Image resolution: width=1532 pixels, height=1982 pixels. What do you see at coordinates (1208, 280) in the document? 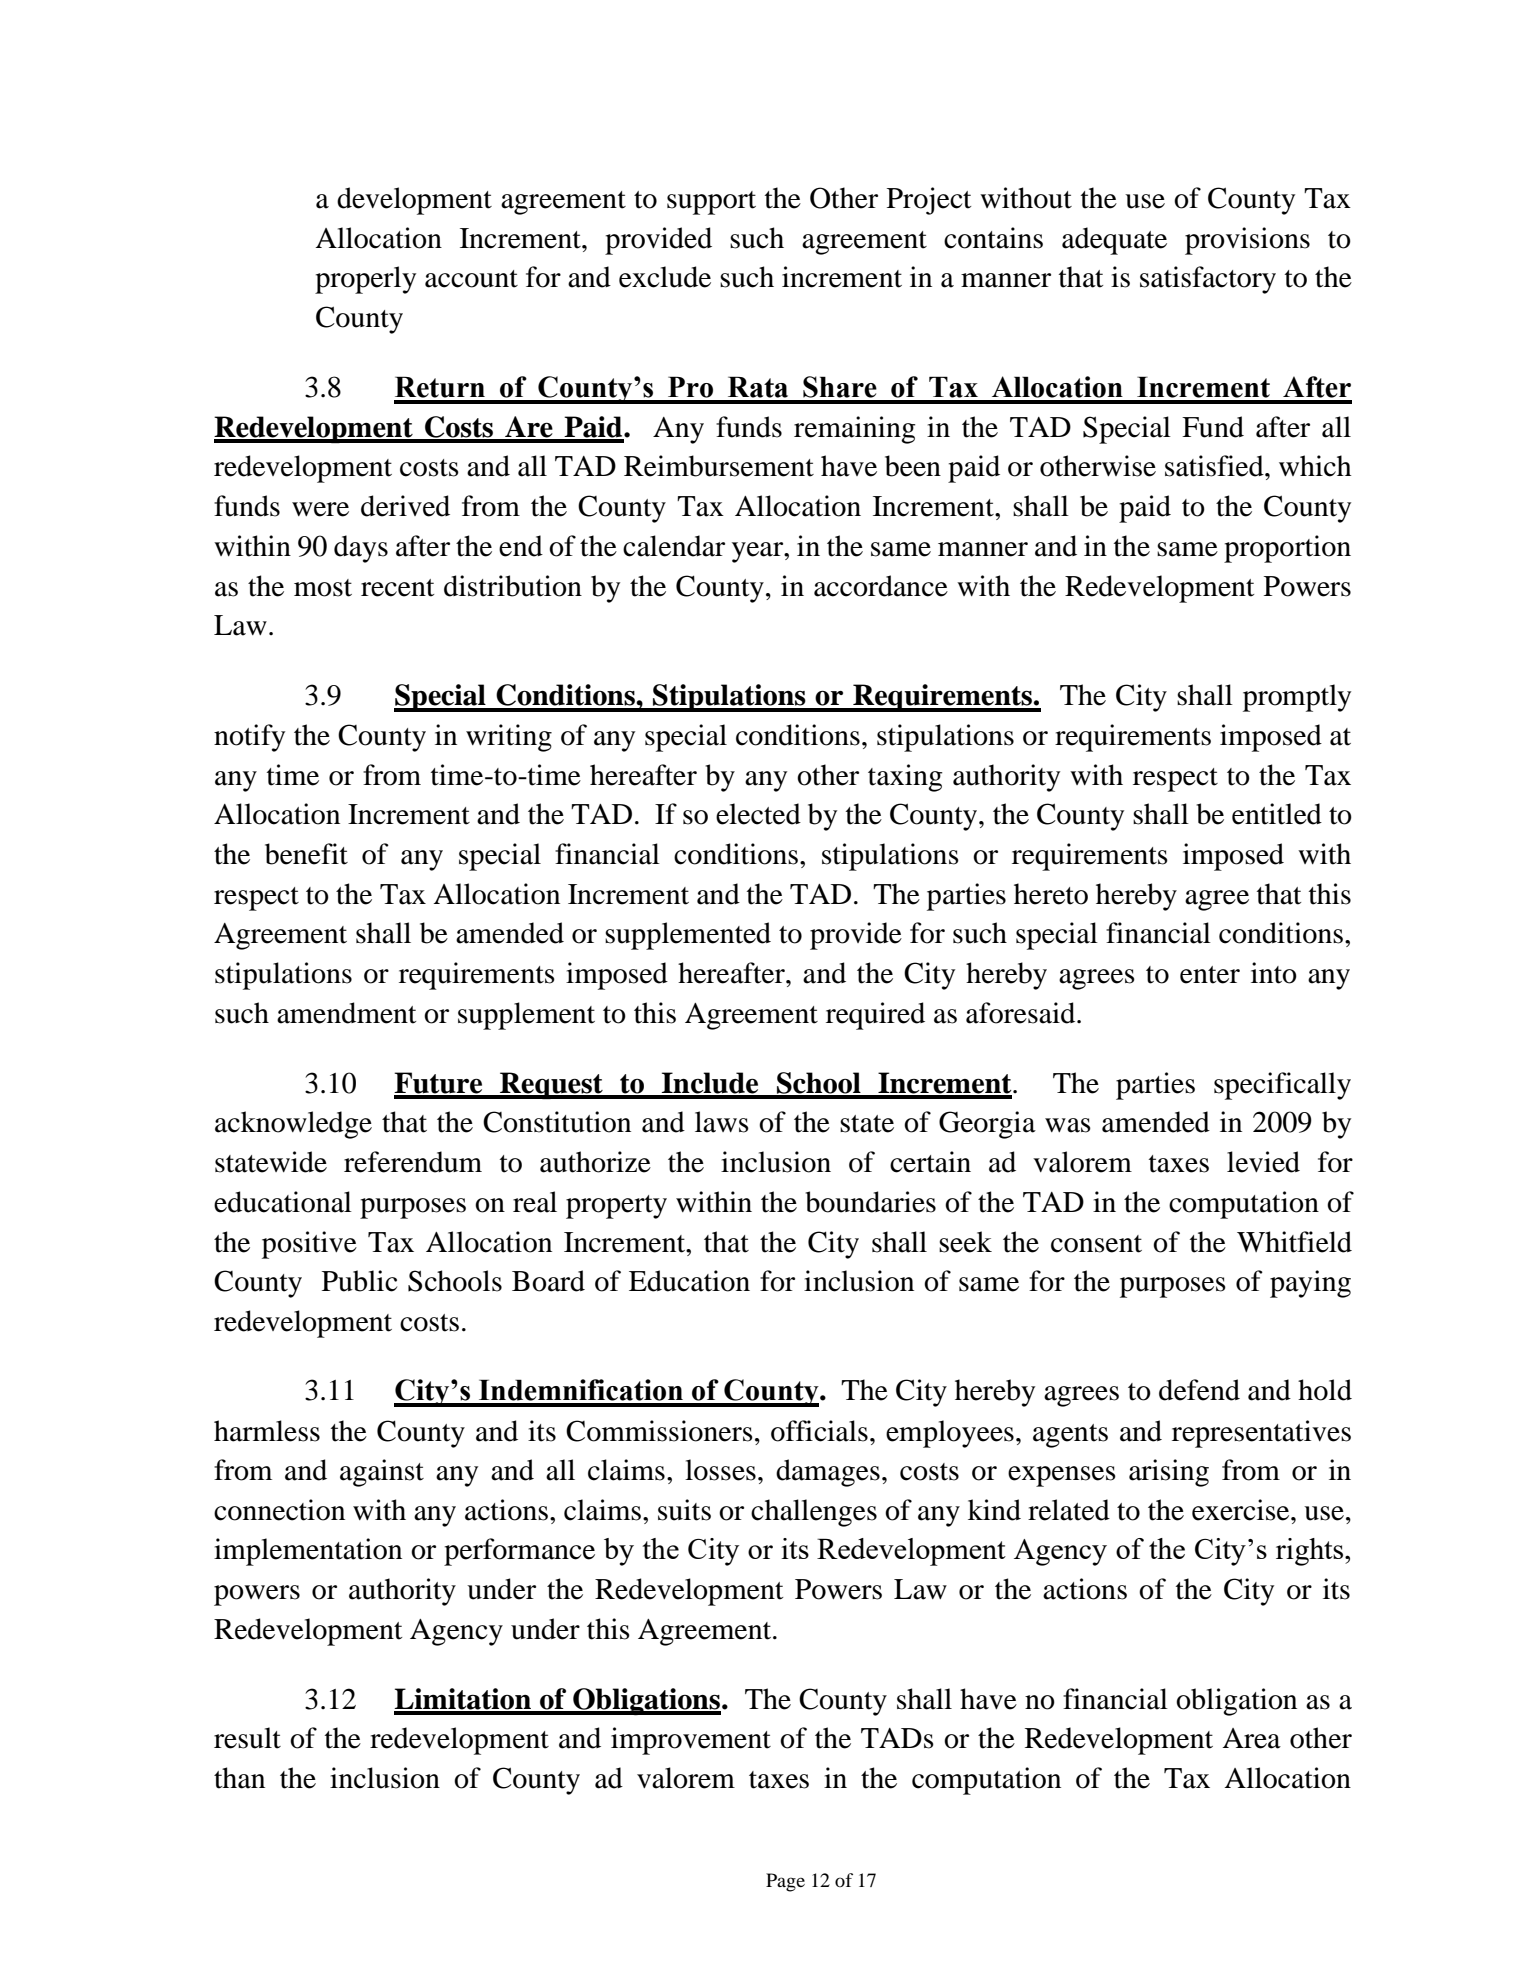
I see `satisfactory` at bounding box center [1208, 280].
